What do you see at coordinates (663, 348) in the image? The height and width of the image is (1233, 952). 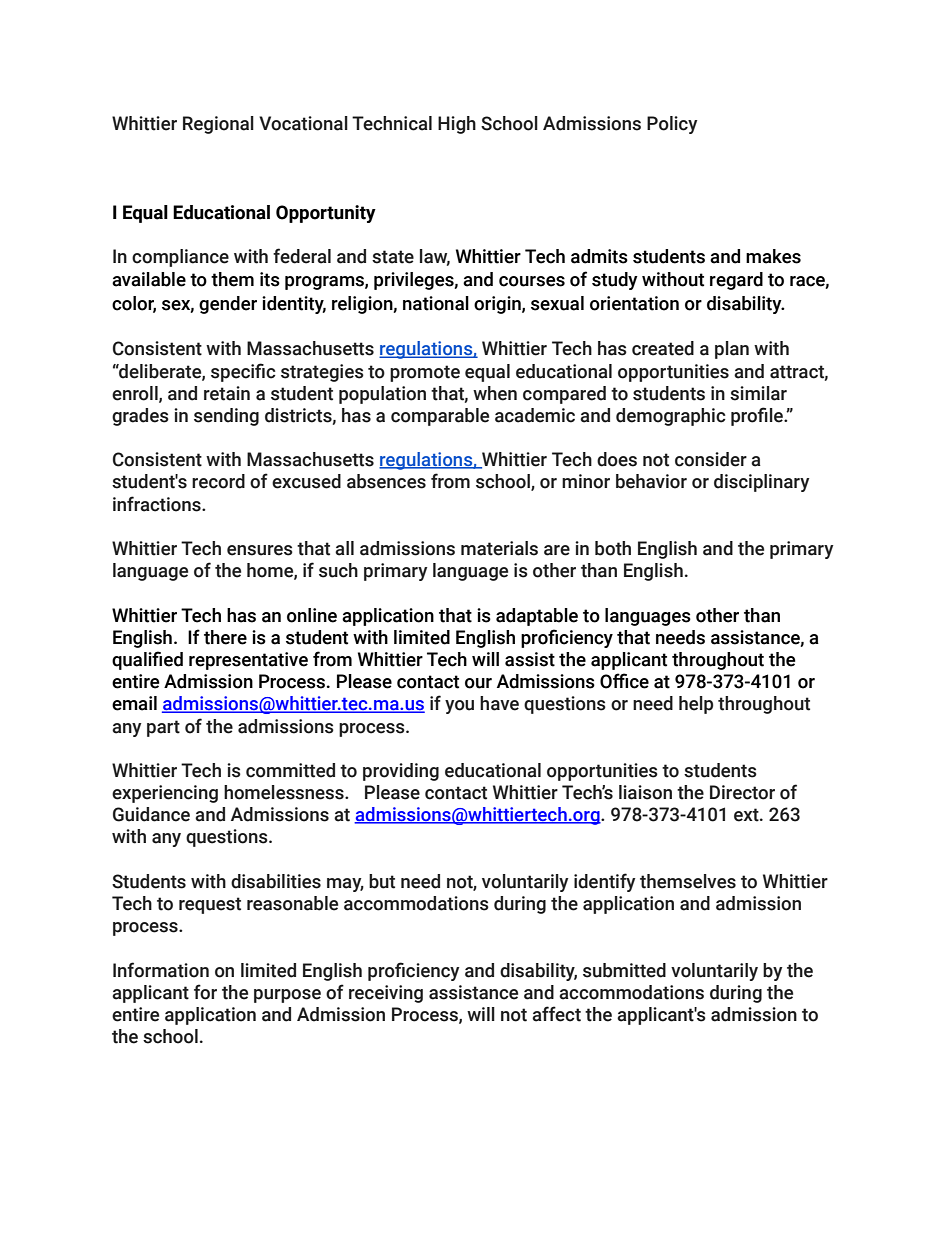 I see `created` at bounding box center [663, 348].
